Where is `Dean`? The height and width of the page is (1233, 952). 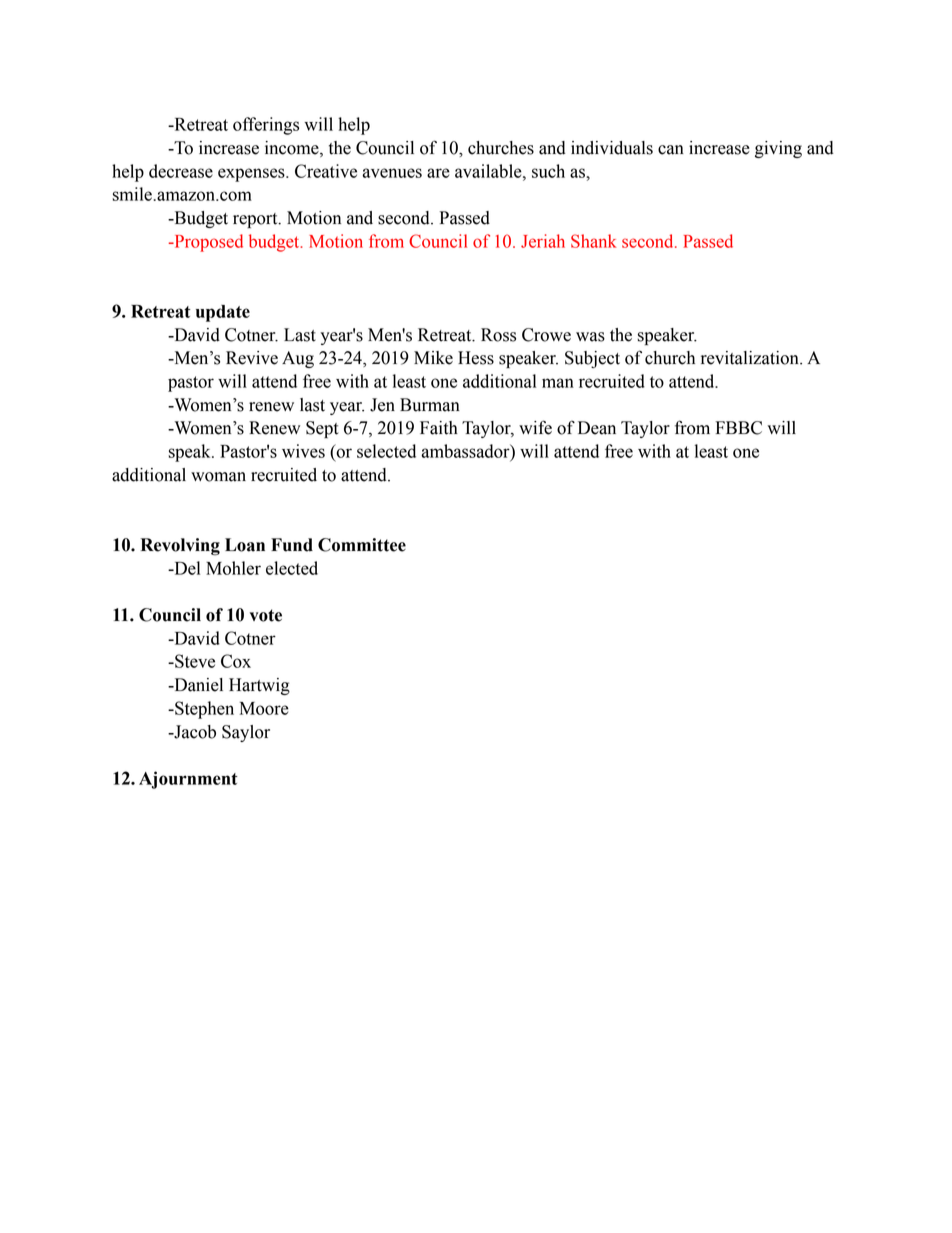 Dean is located at coordinates (597, 428).
